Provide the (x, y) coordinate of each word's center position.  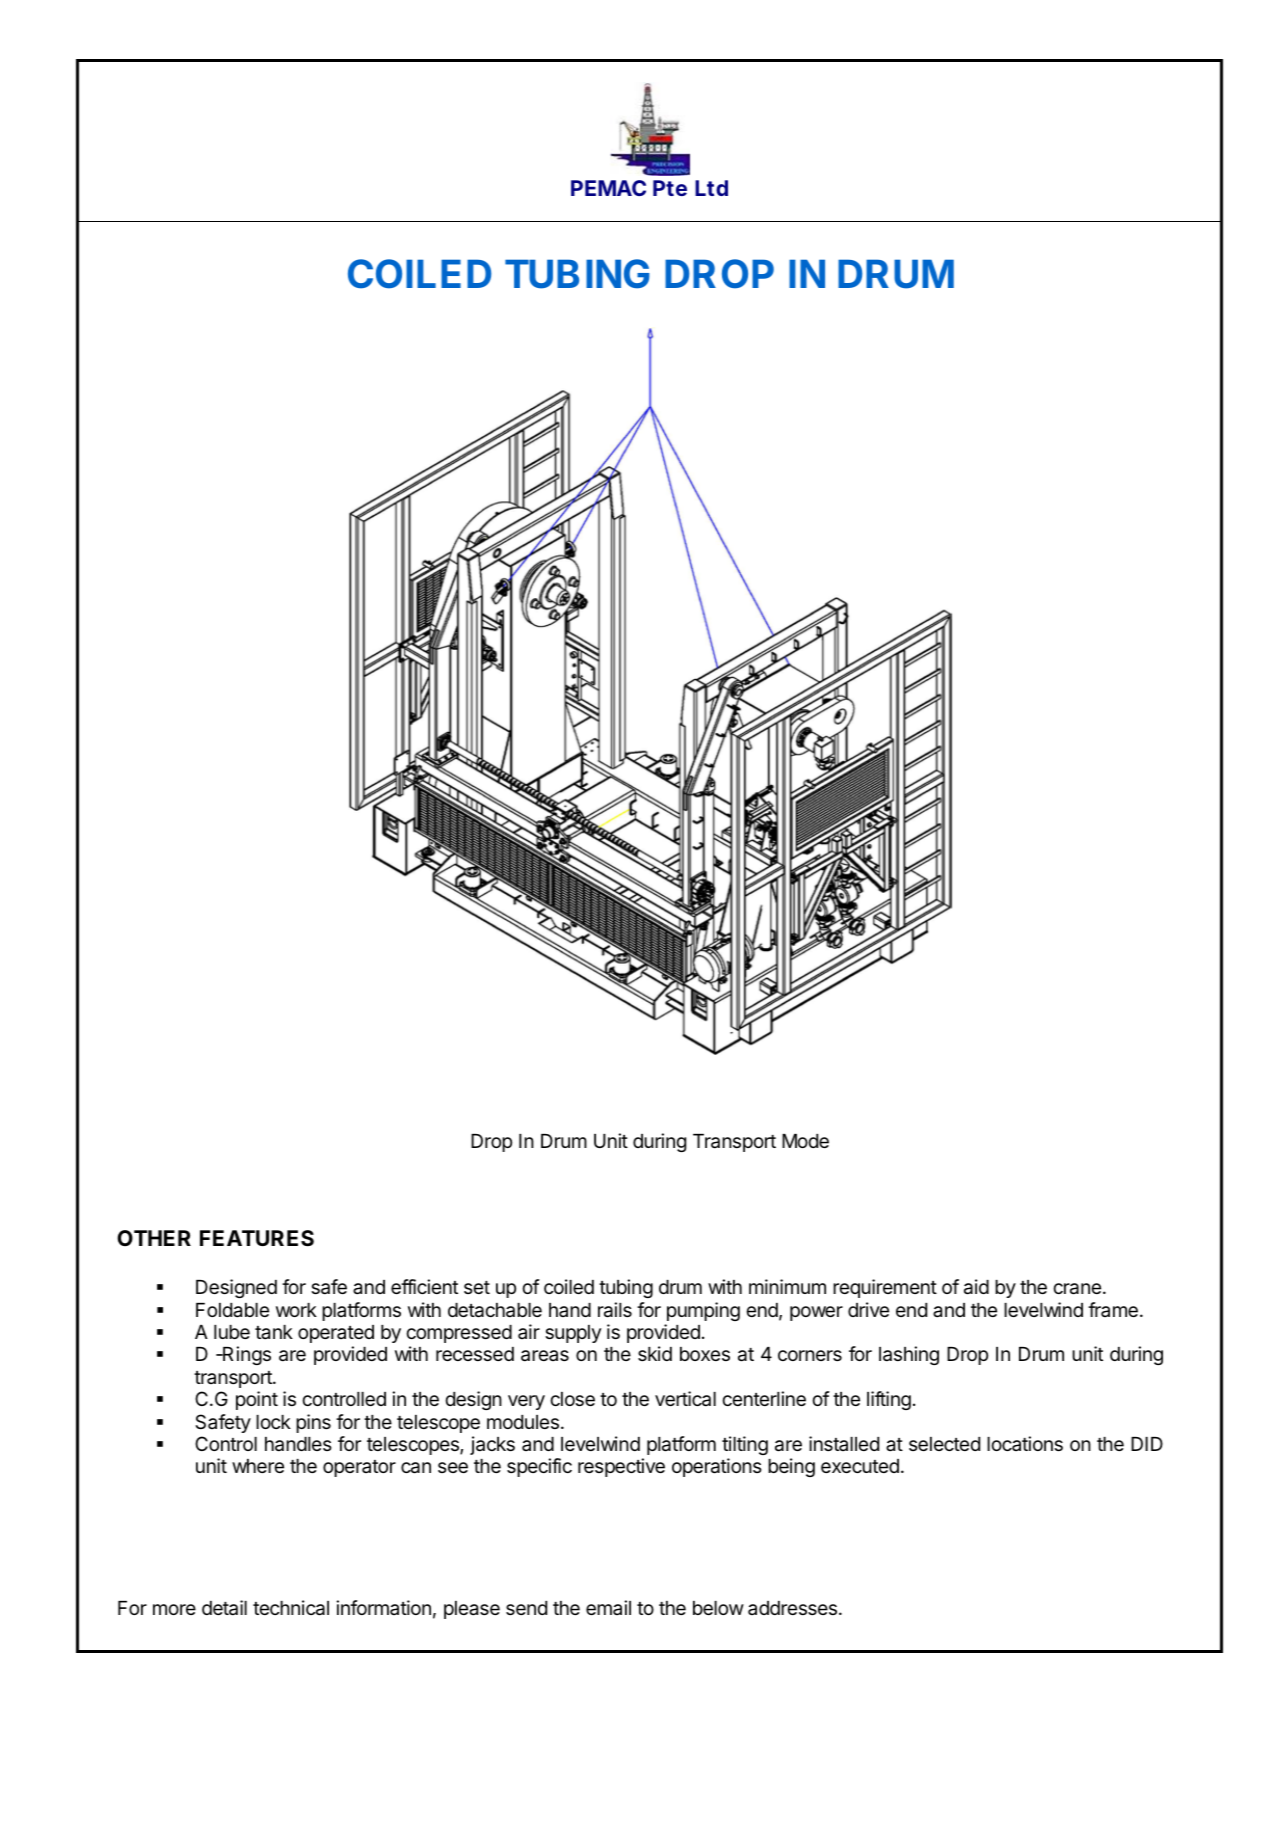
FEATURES (257, 1238)
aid (976, 1287)
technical (291, 1608)
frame (1113, 1309)
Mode (805, 1141)
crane (1077, 1289)
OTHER (154, 1238)
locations (1025, 1443)
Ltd (711, 188)
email (608, 1607)
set (477, 1287)
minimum (787, 1286)
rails (615, 1310)
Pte (670, 188)
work (296, 1310)
